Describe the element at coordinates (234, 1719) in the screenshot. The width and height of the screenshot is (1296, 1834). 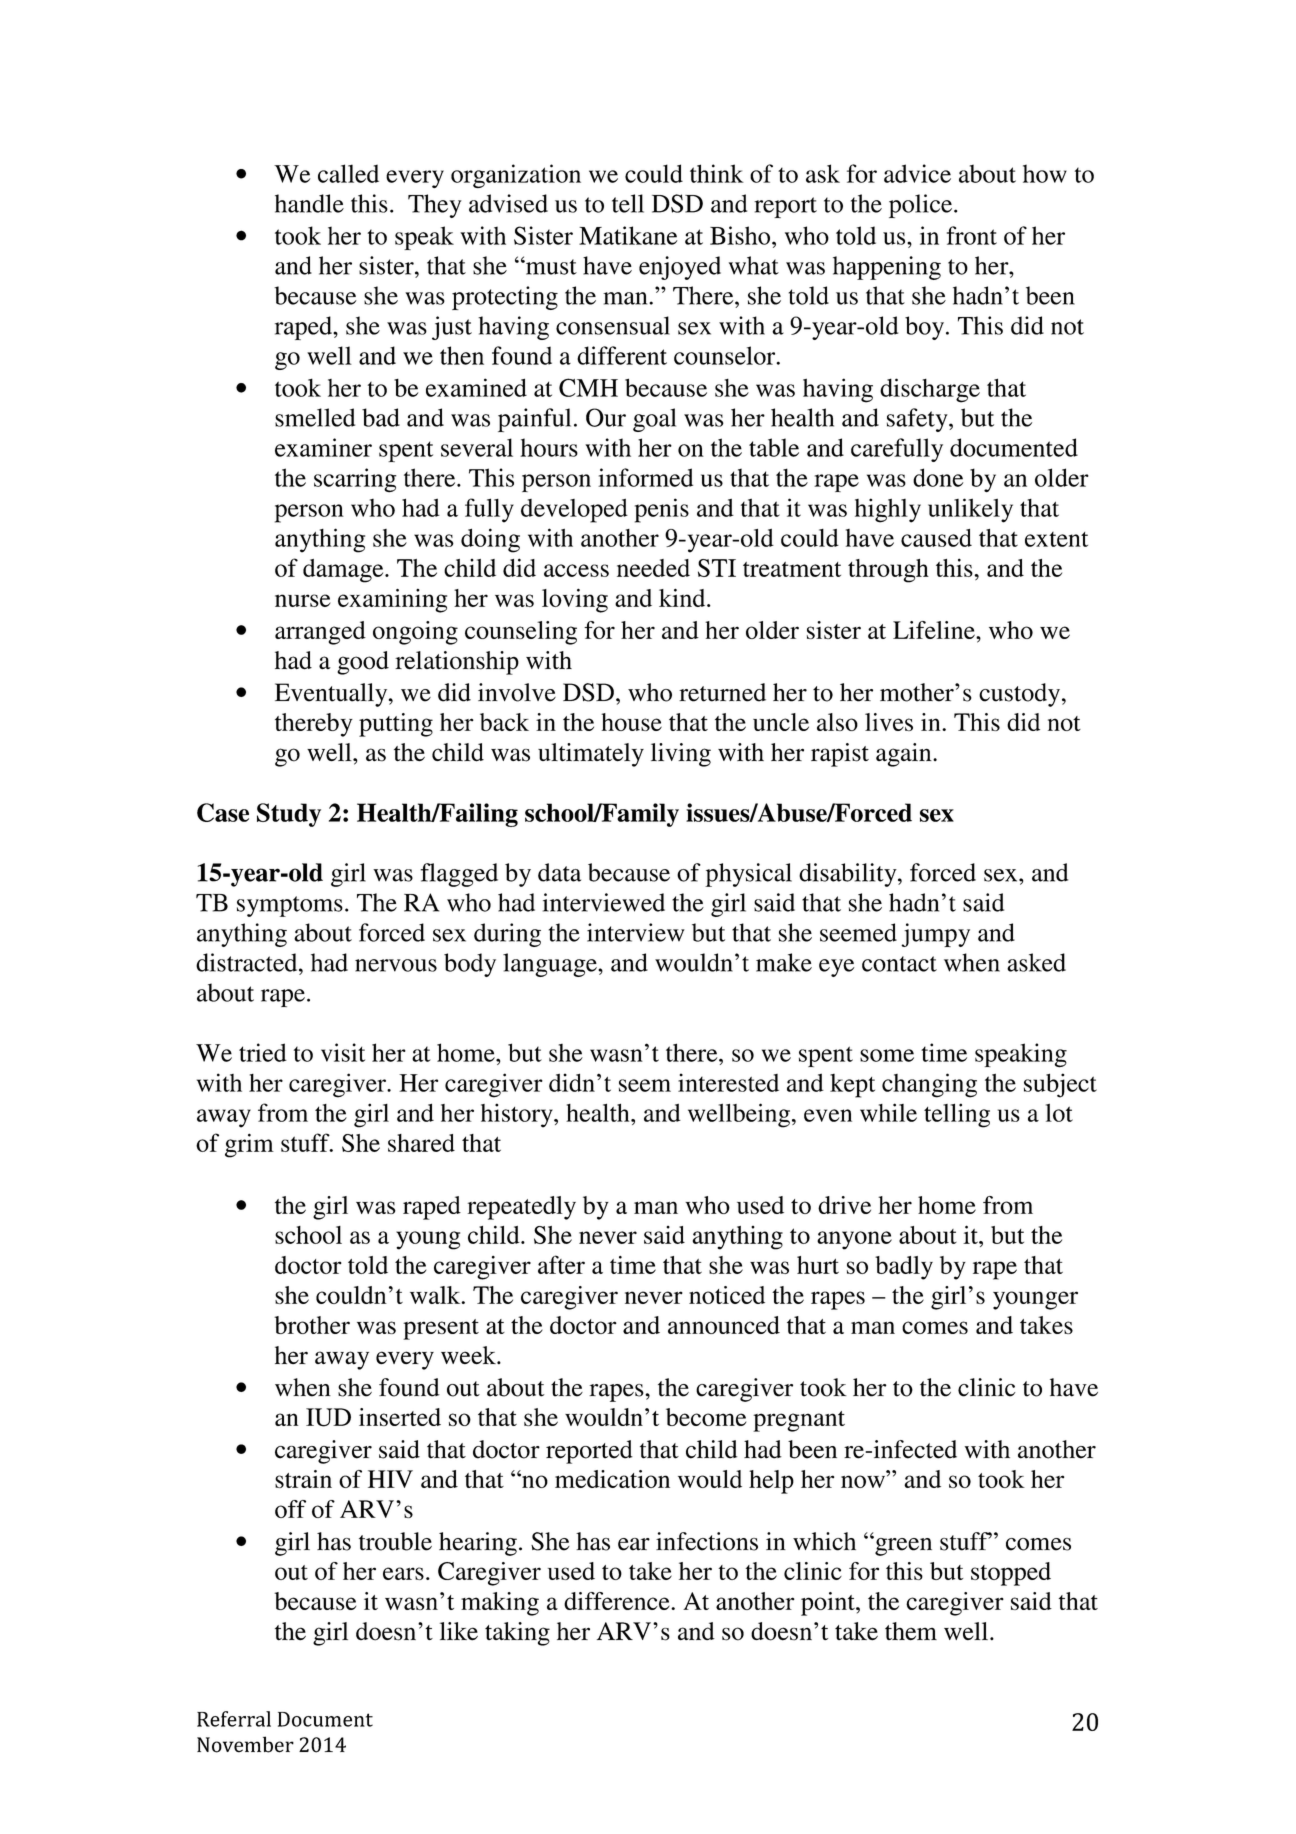
I see `Referral` at that location.
